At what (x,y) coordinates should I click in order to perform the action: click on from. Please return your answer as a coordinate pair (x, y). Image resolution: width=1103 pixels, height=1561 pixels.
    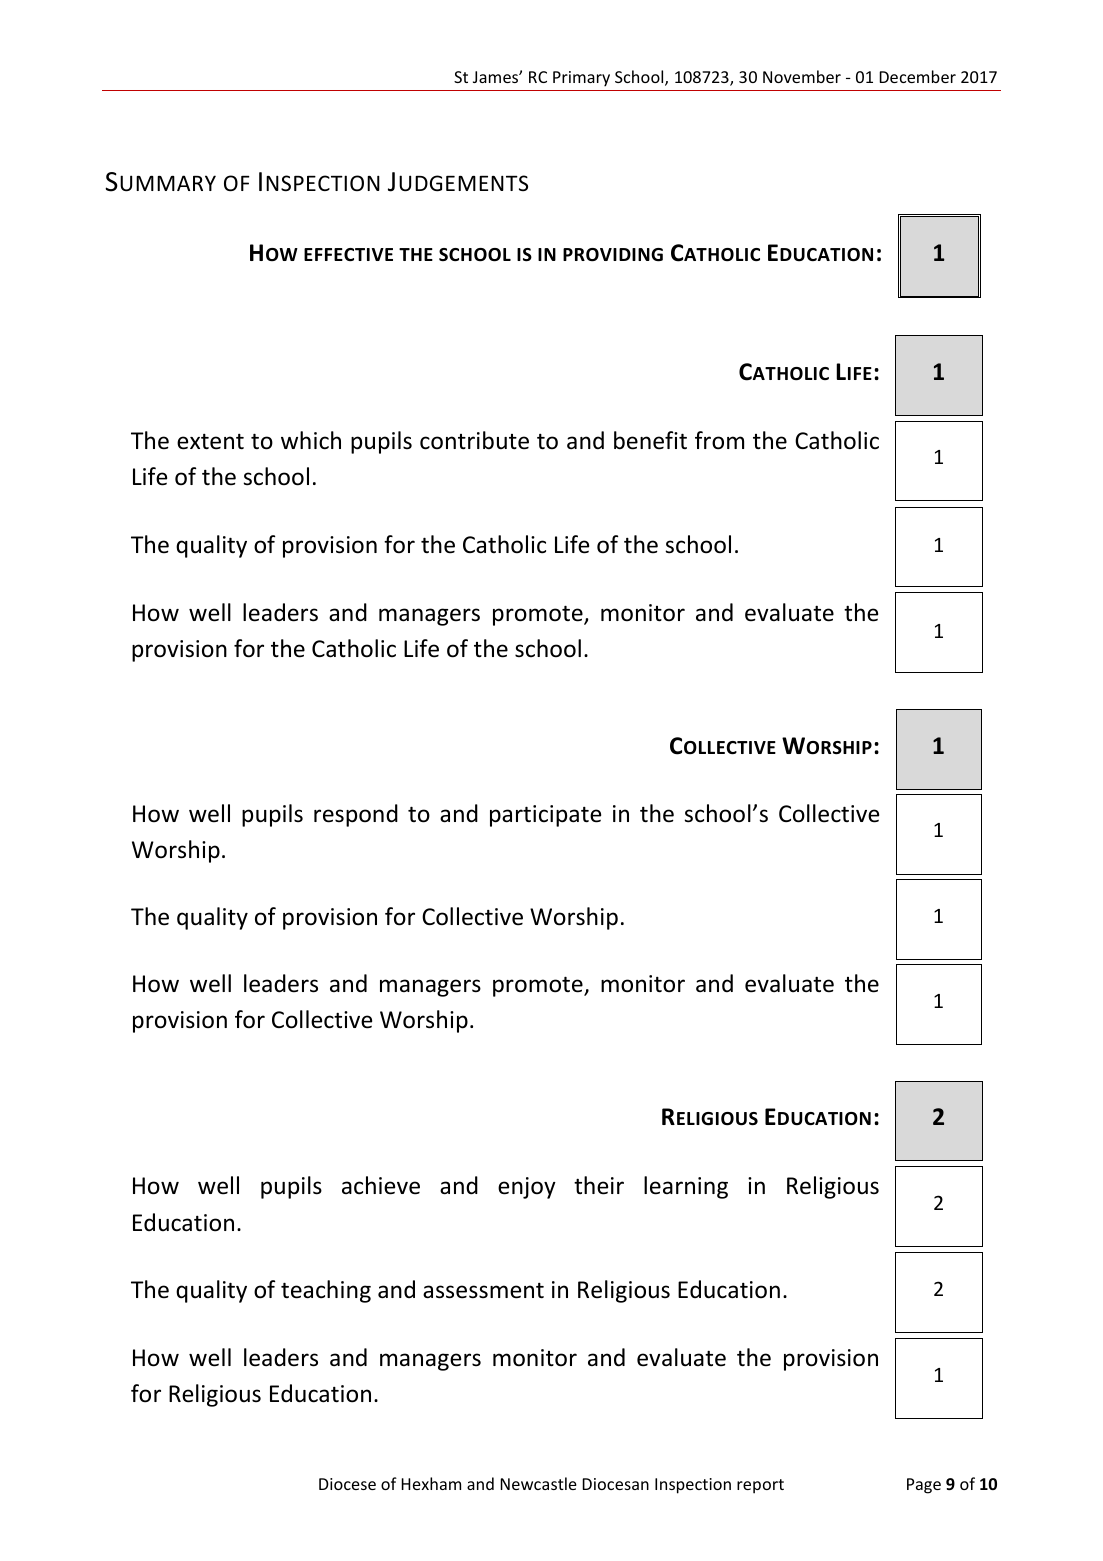
    Looking at the image, I should click on (719, 440).
